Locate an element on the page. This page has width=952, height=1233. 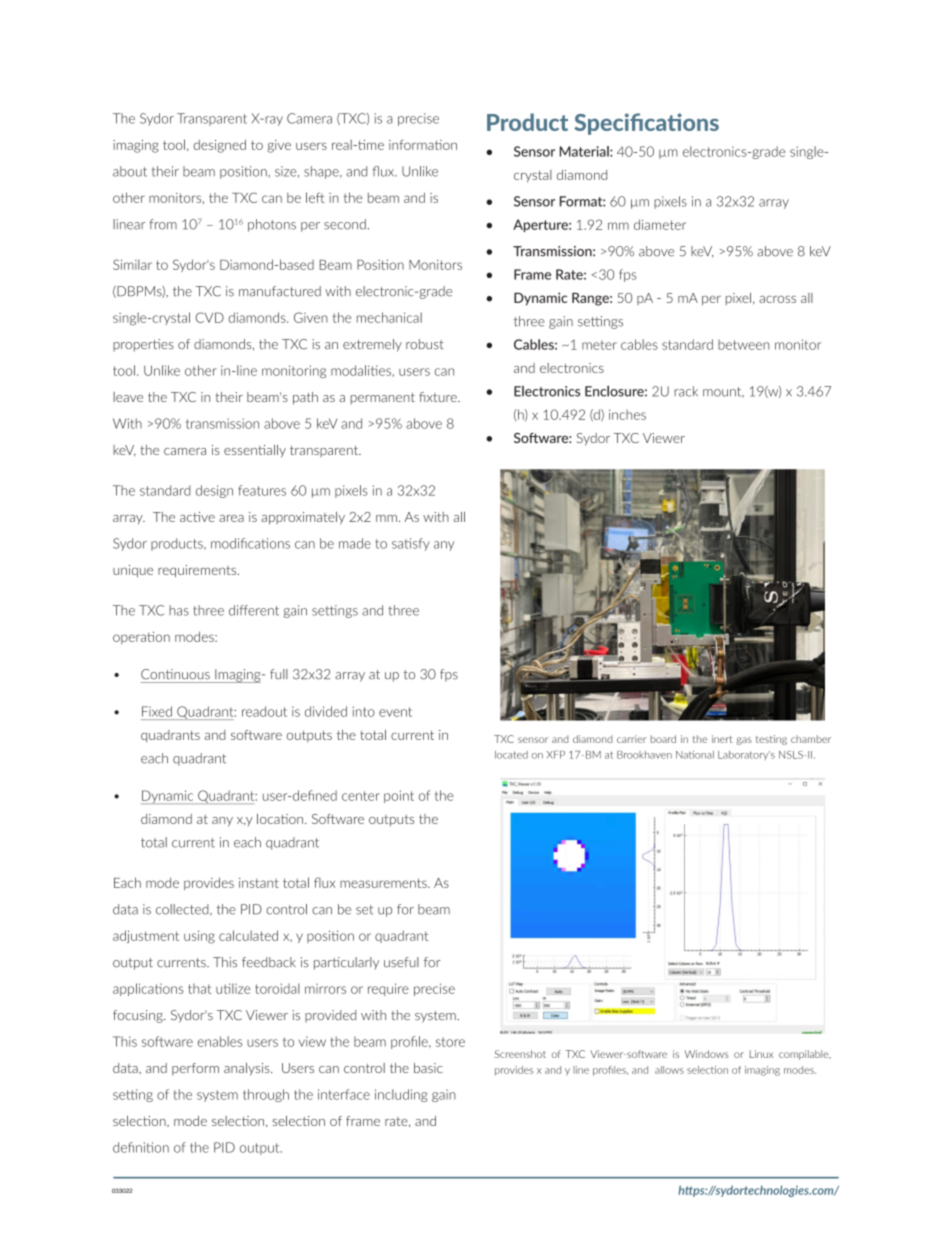
event is located at coordinates (395, 712).
